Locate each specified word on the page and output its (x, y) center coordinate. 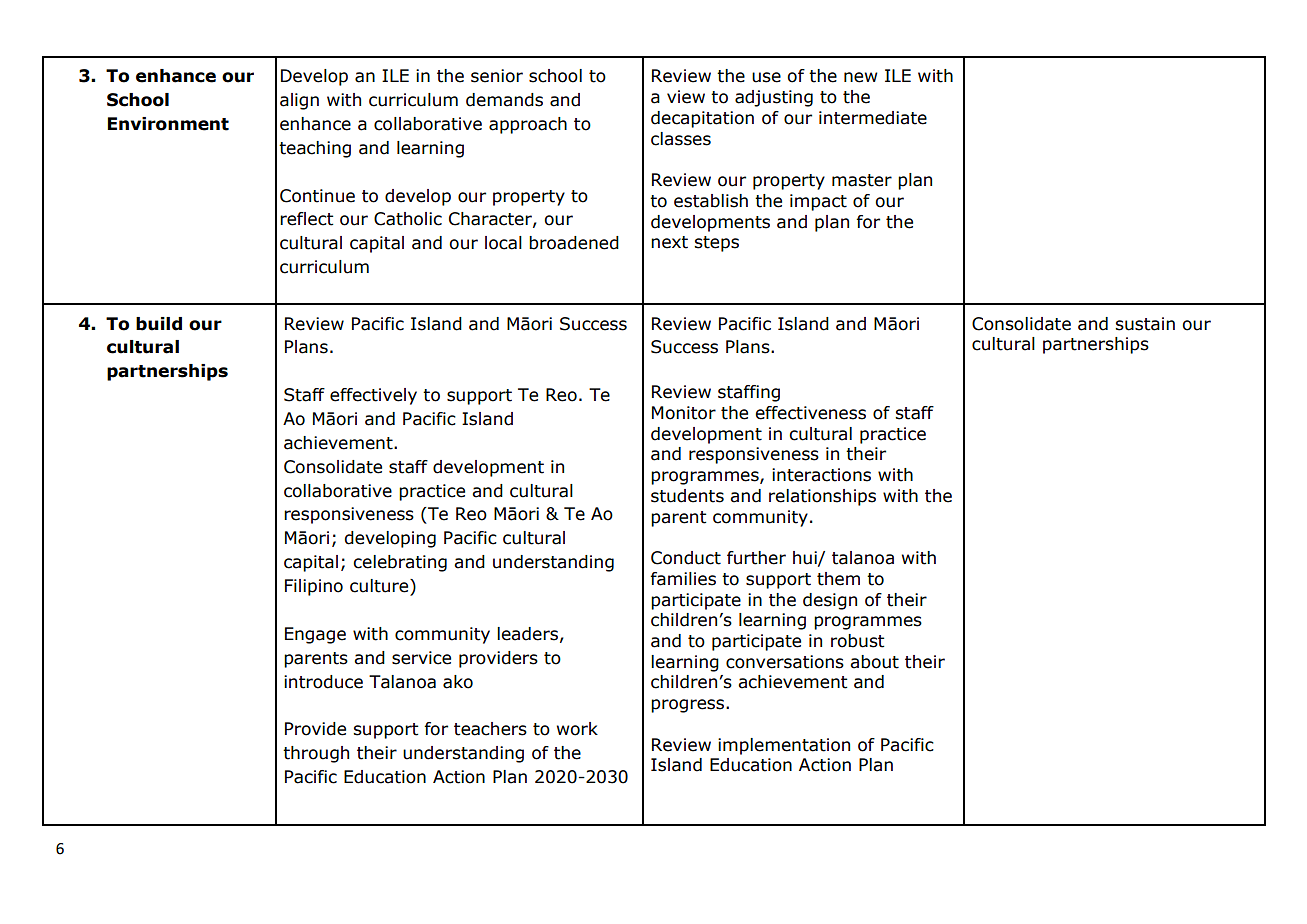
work (577, 729)
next (669, 242)
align (299, 101)
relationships (822, 497)
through (316, 754)
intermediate (873, 118)
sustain (1145, 324)
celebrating (400, 563)
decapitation (702, 119)
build (159, 324)
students (687, 496)
